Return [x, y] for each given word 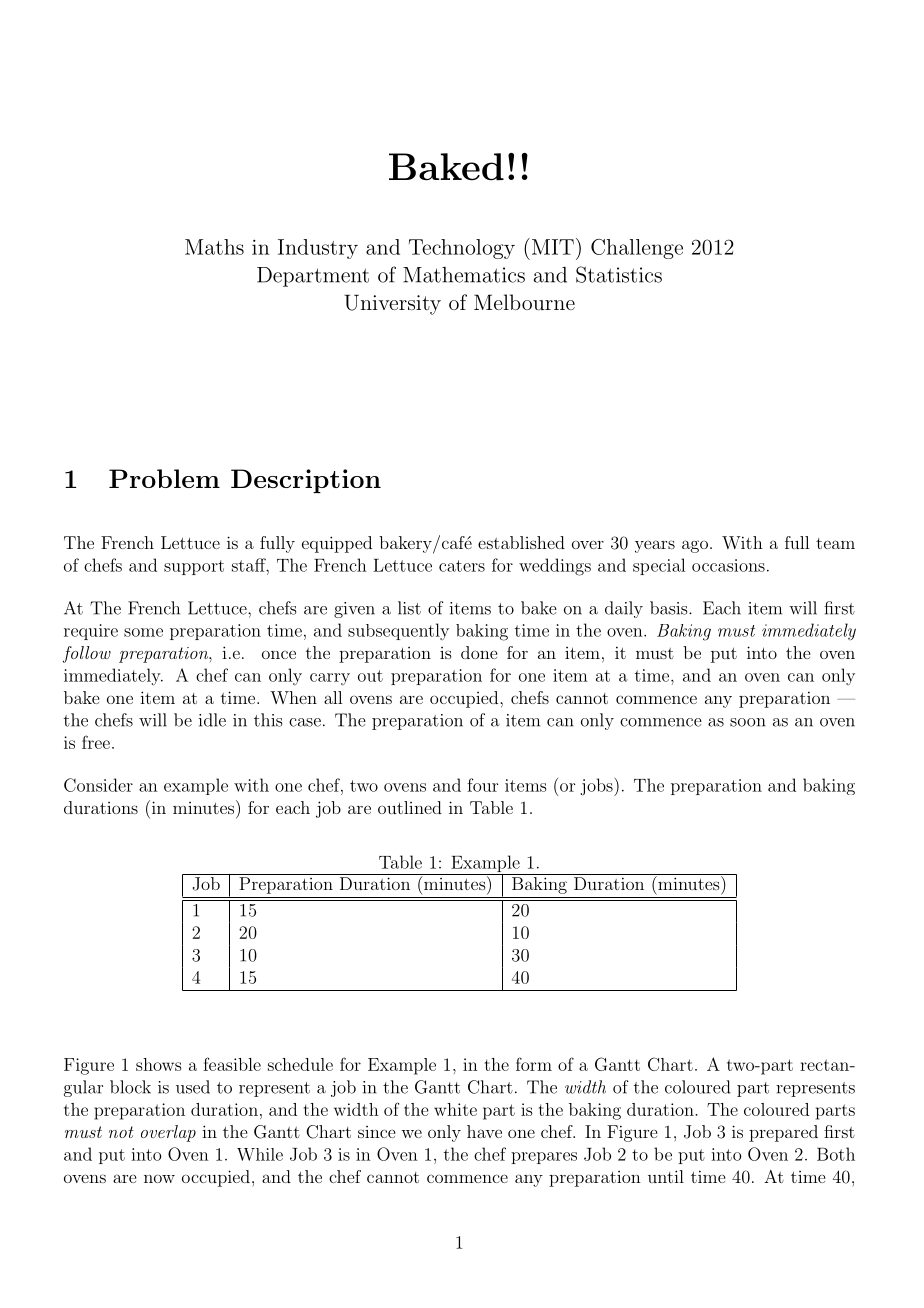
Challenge [637, 249]
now [159, 1178]
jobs [598, 787]
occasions [728, 565]
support [194, 567]
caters [462, 566]
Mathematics [464, 275]
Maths [214, 247]
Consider [98, 785]
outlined [410, 807]
